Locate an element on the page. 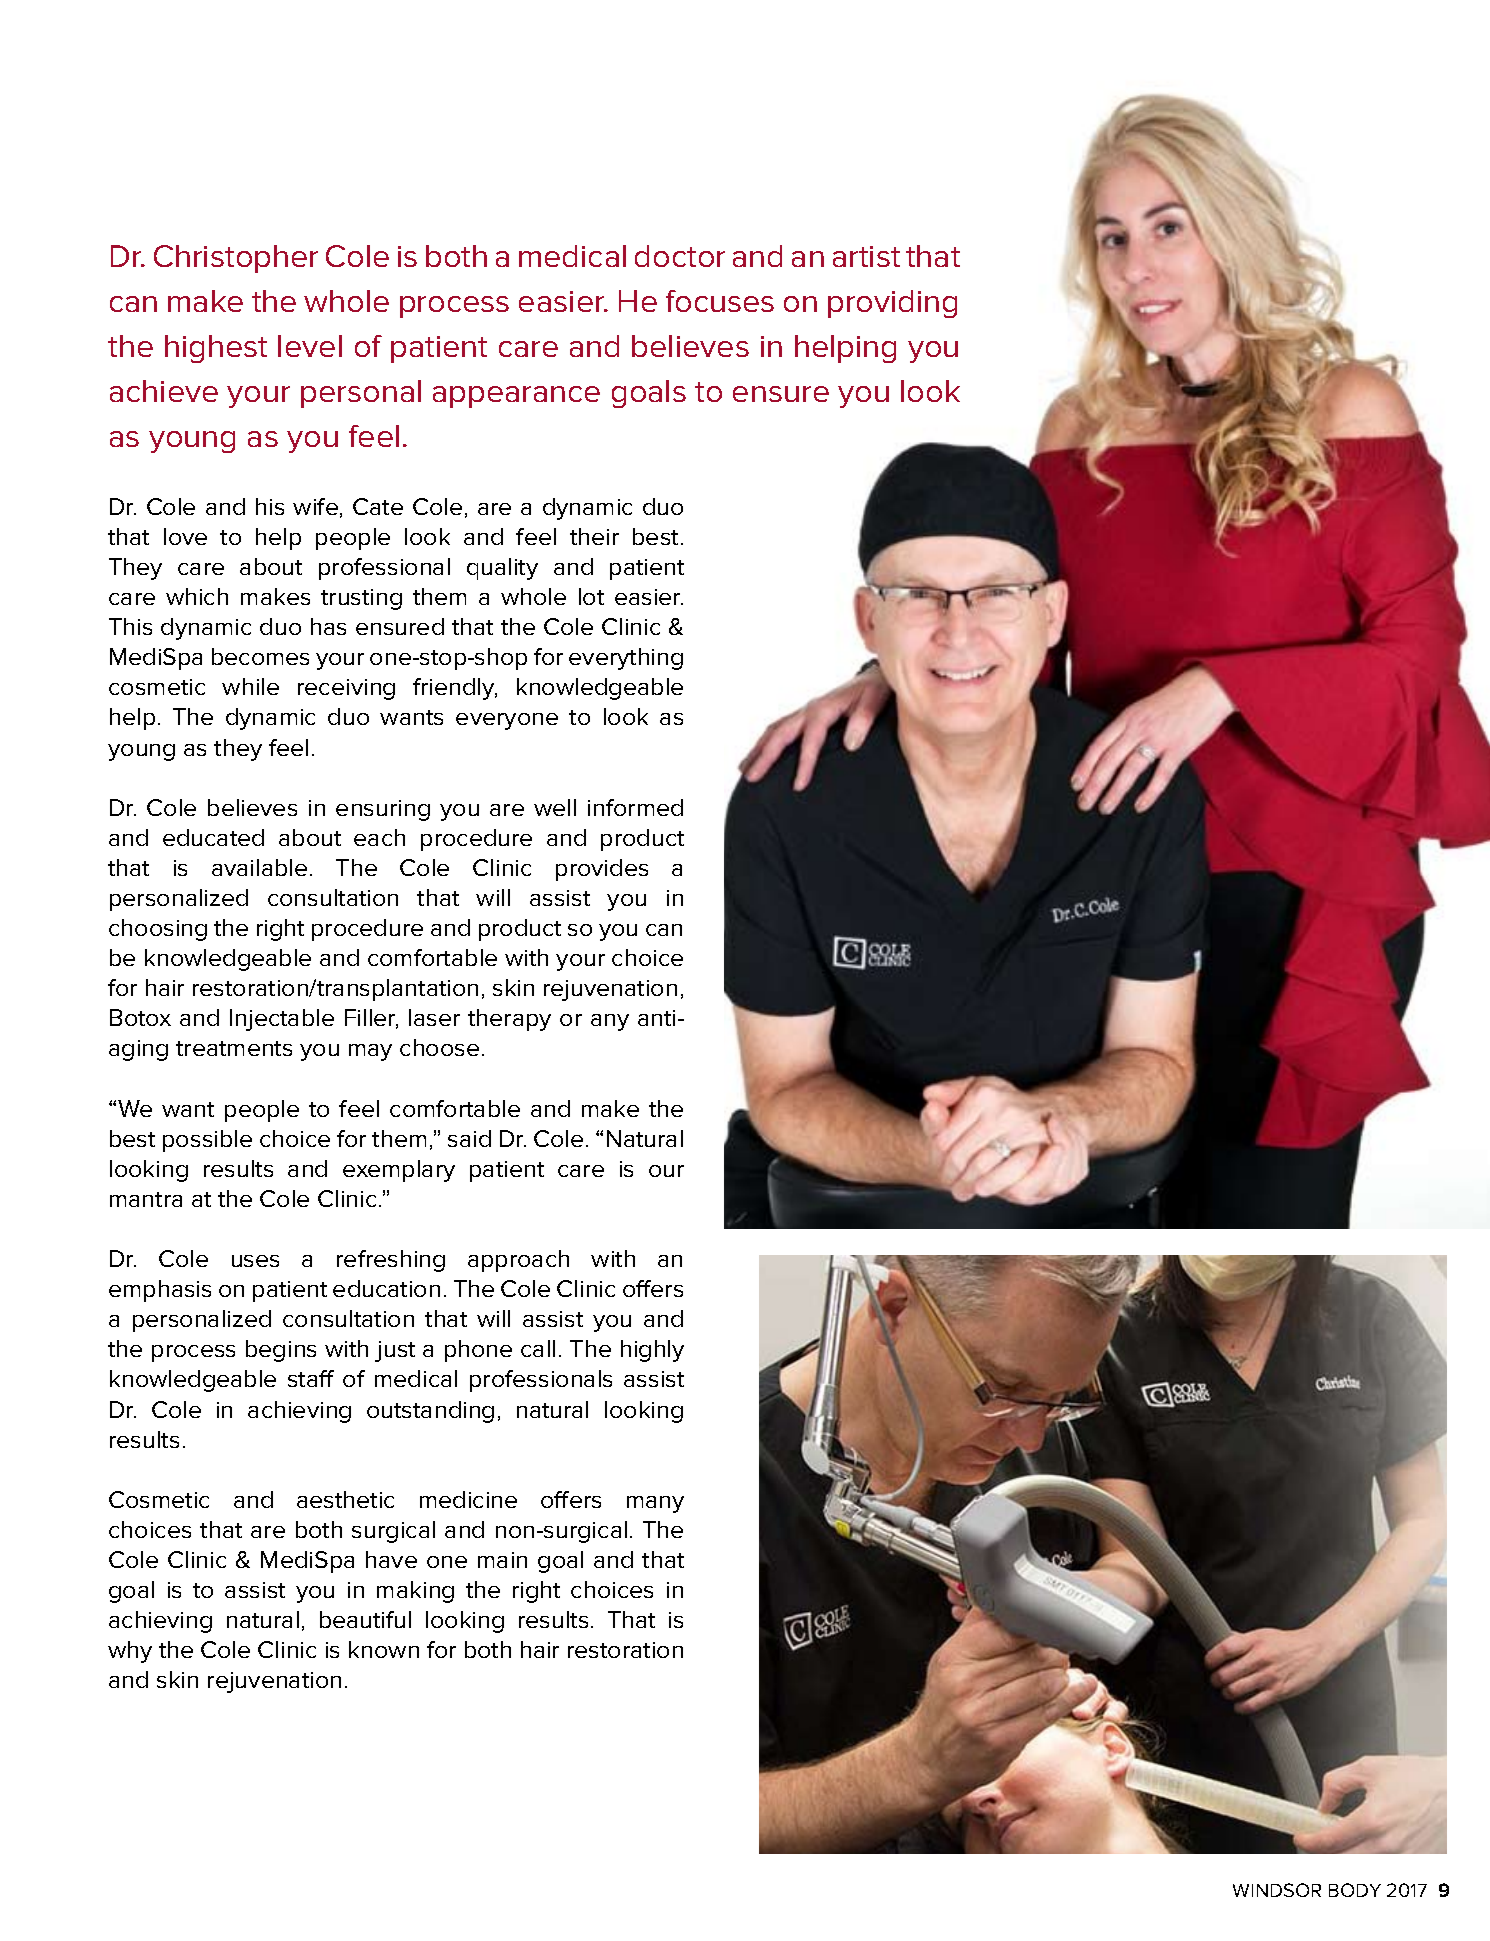 The width and height of the document is (1490, 1941). providing is located at coordinates (892, 304).
